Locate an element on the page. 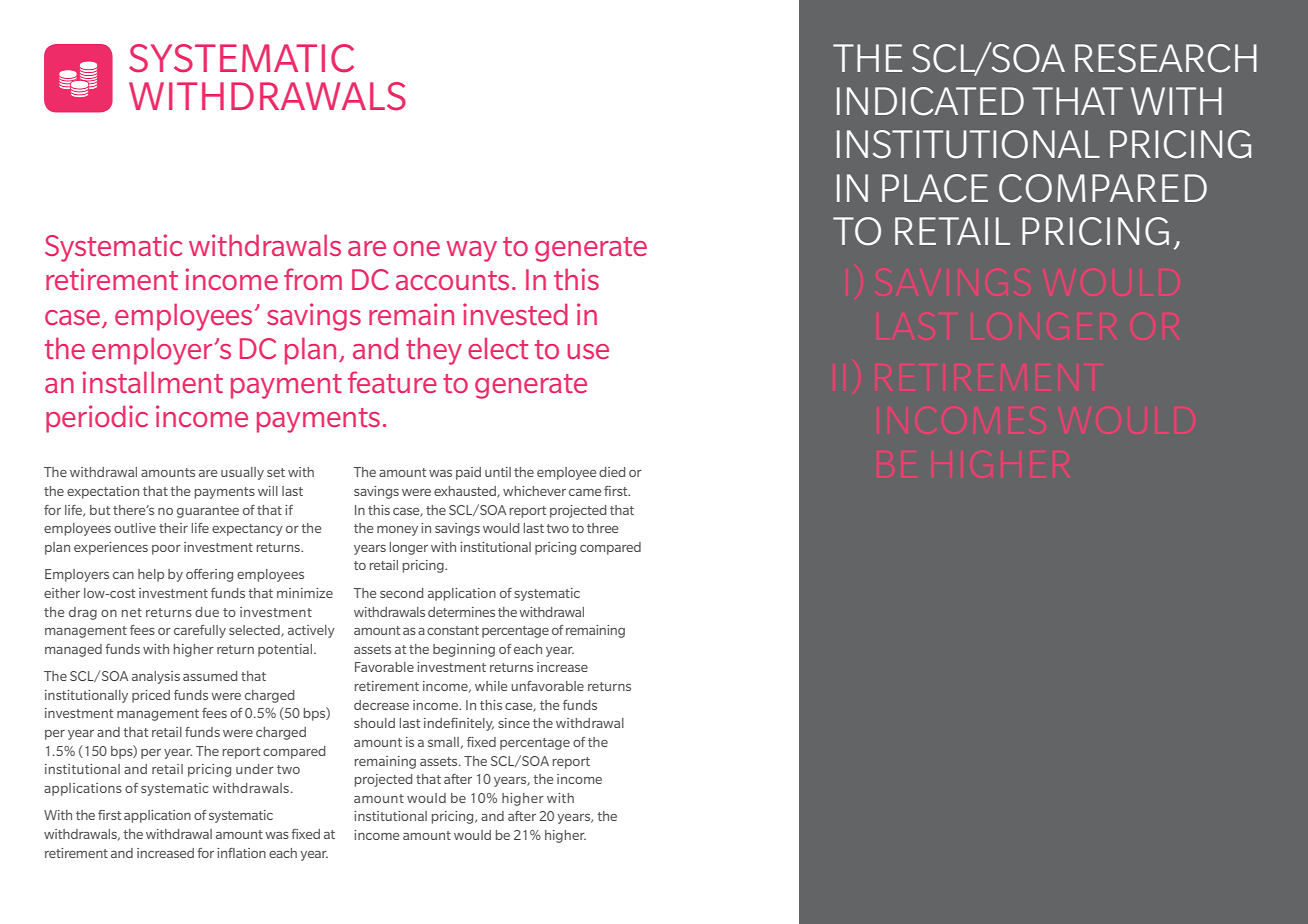 This page has height=924, width=1308. died is located at coordinates (612, 472).
